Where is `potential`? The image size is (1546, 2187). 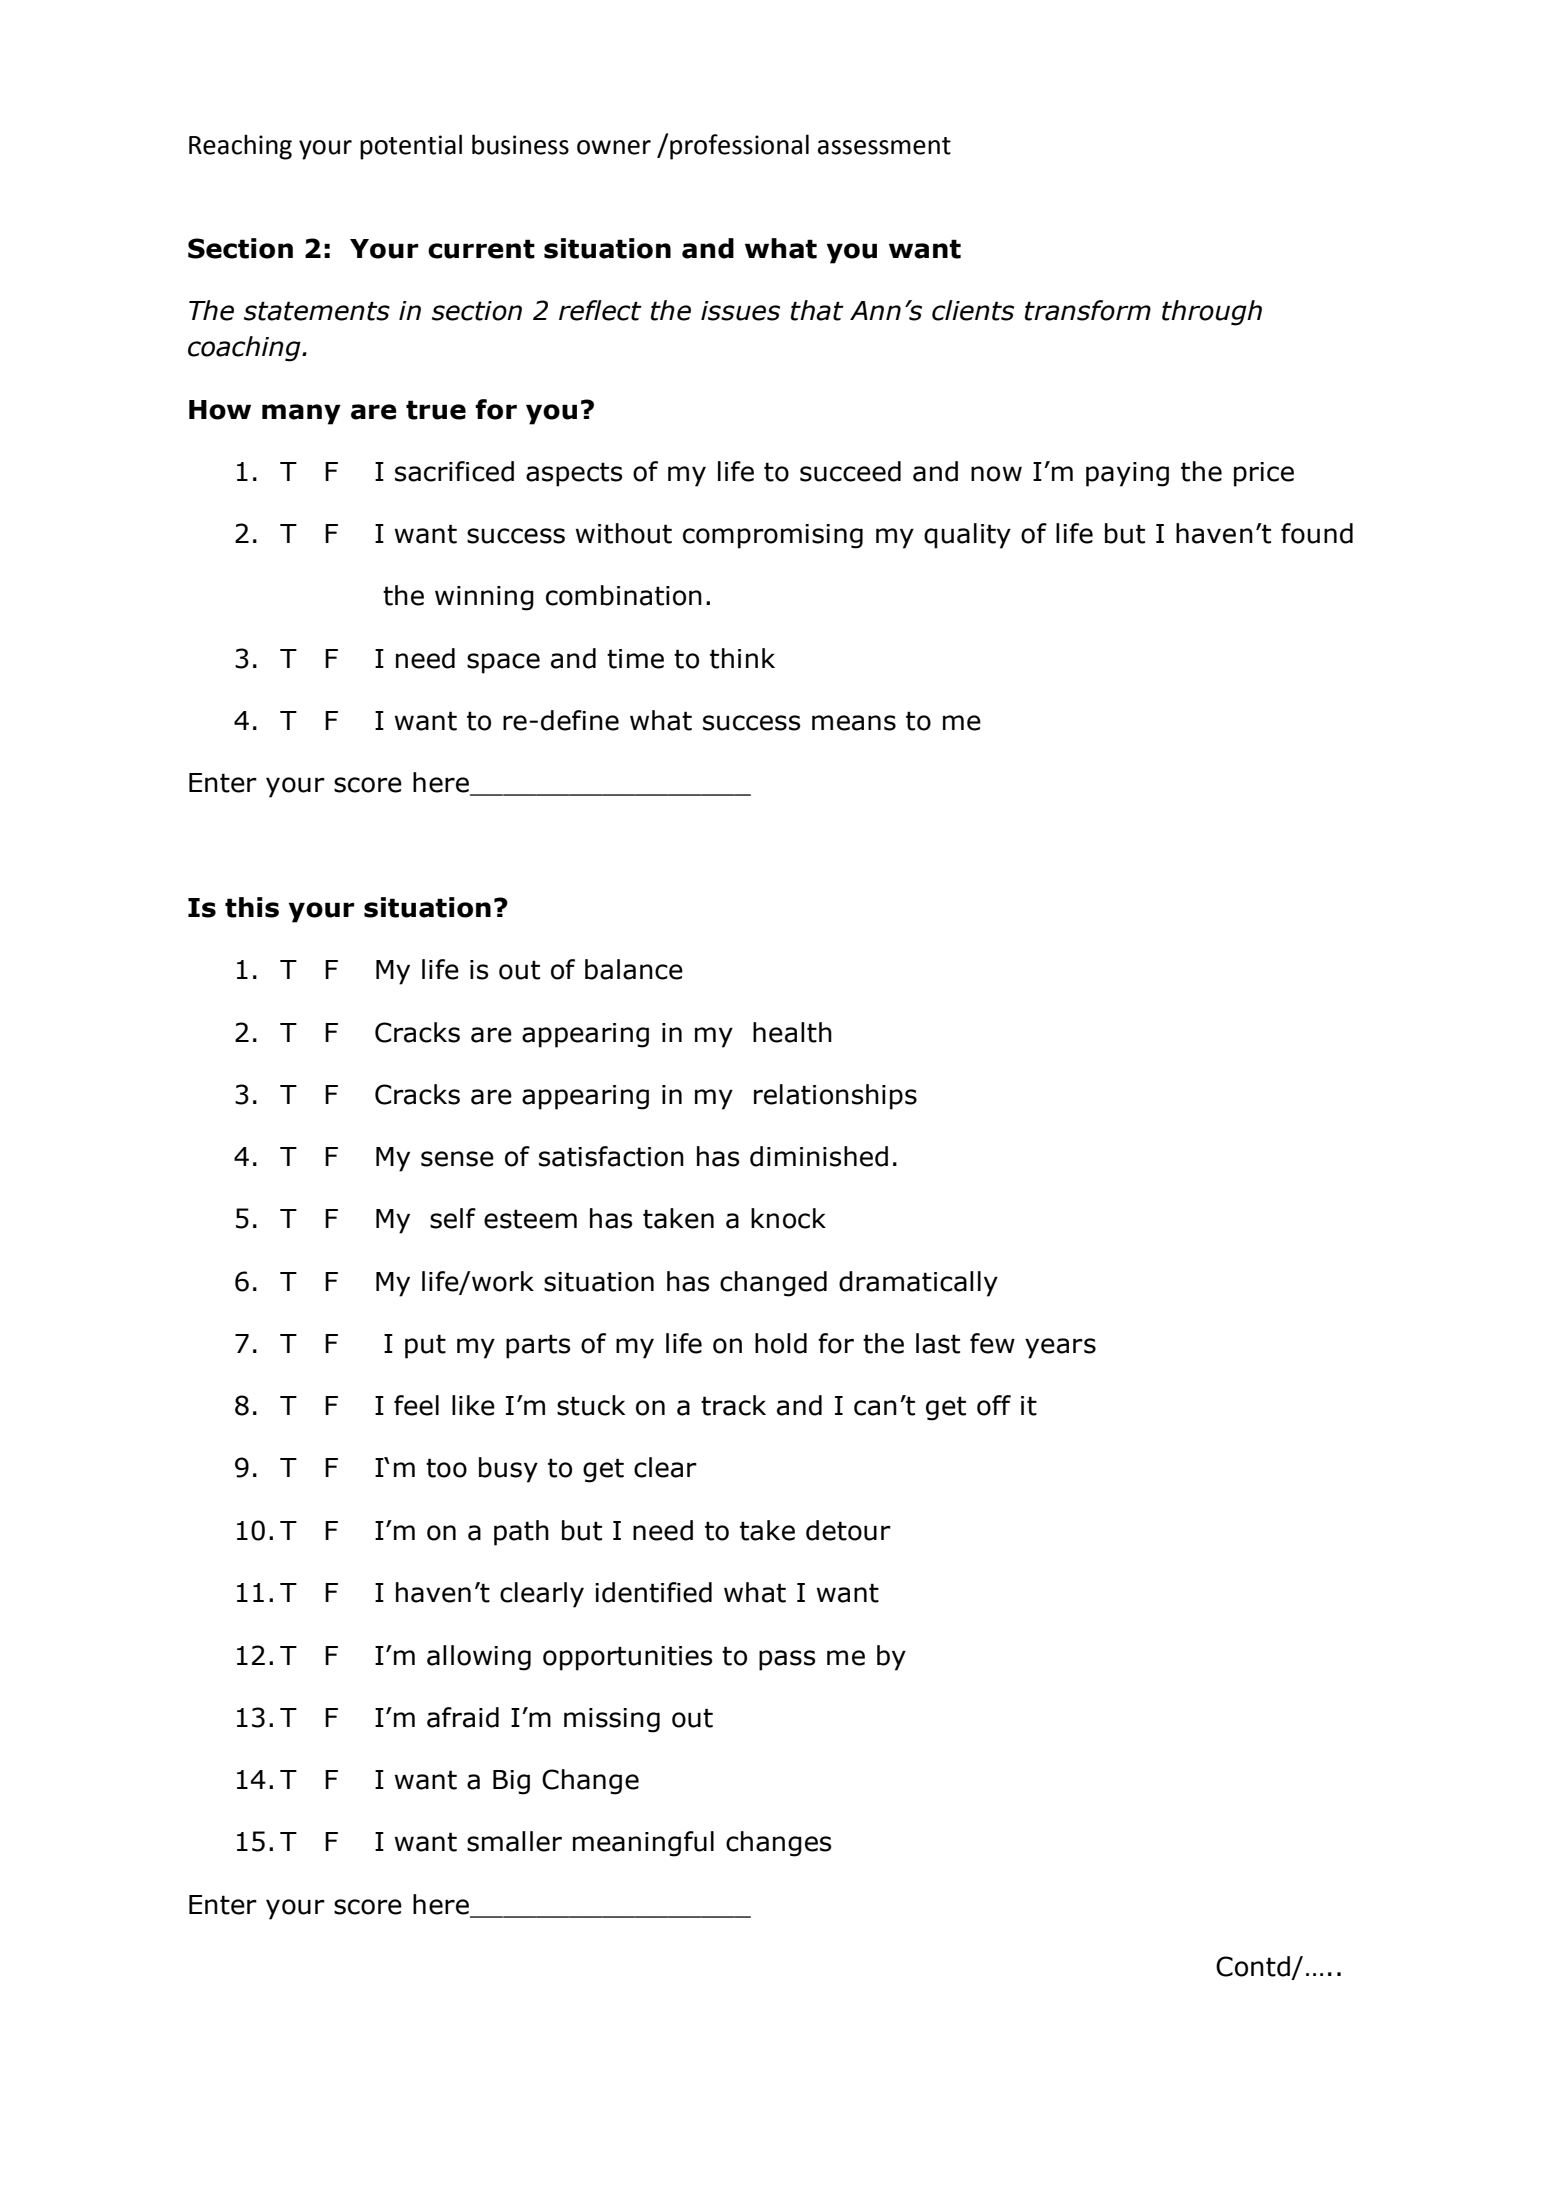 potential is located at coordinates (411, 147).
